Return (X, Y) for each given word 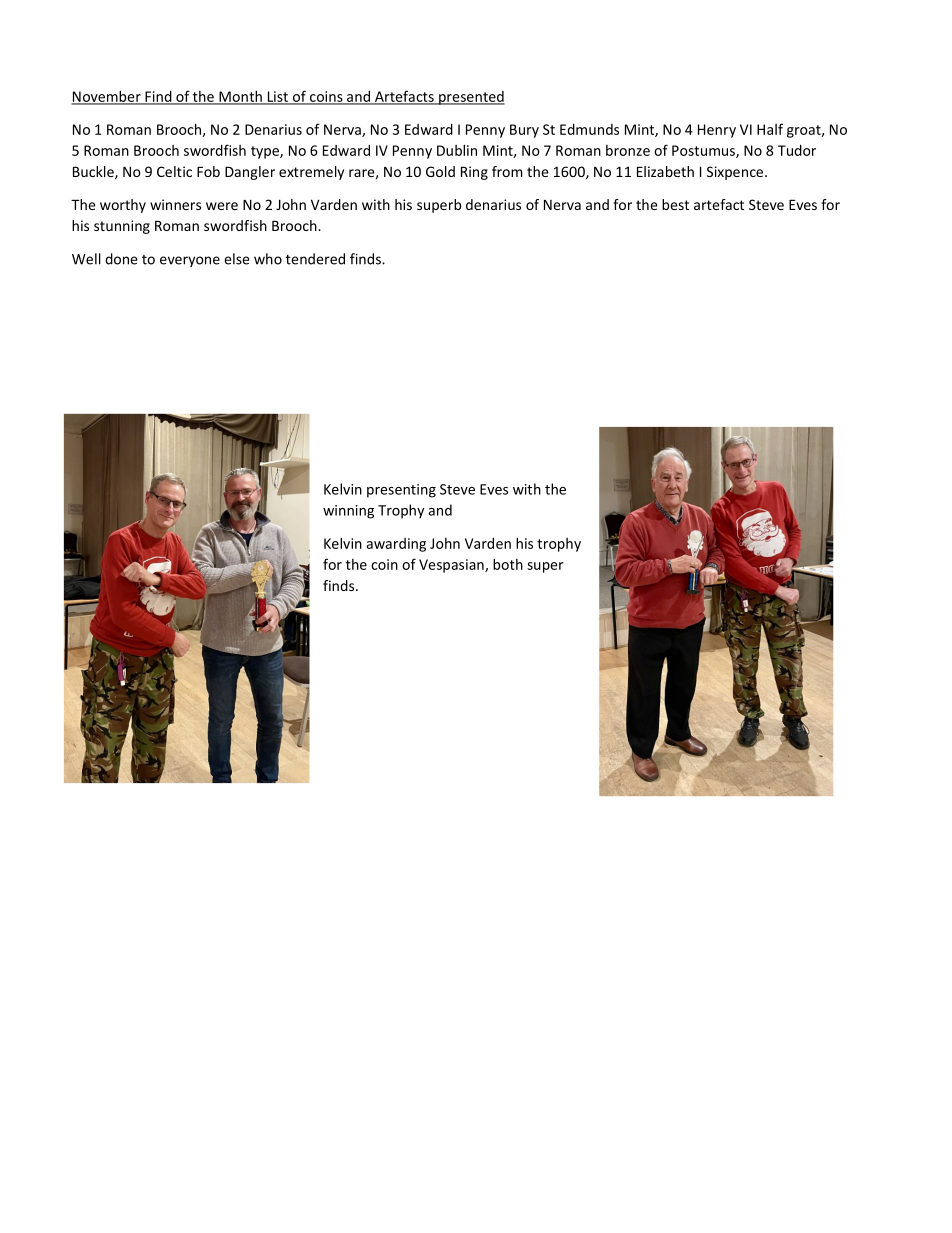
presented (471, 98)
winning (348, 512)
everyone (190, 261)
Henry (717, 131)
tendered (315, 259)
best (675, 204)
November (107, 97)
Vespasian (452, 566)
